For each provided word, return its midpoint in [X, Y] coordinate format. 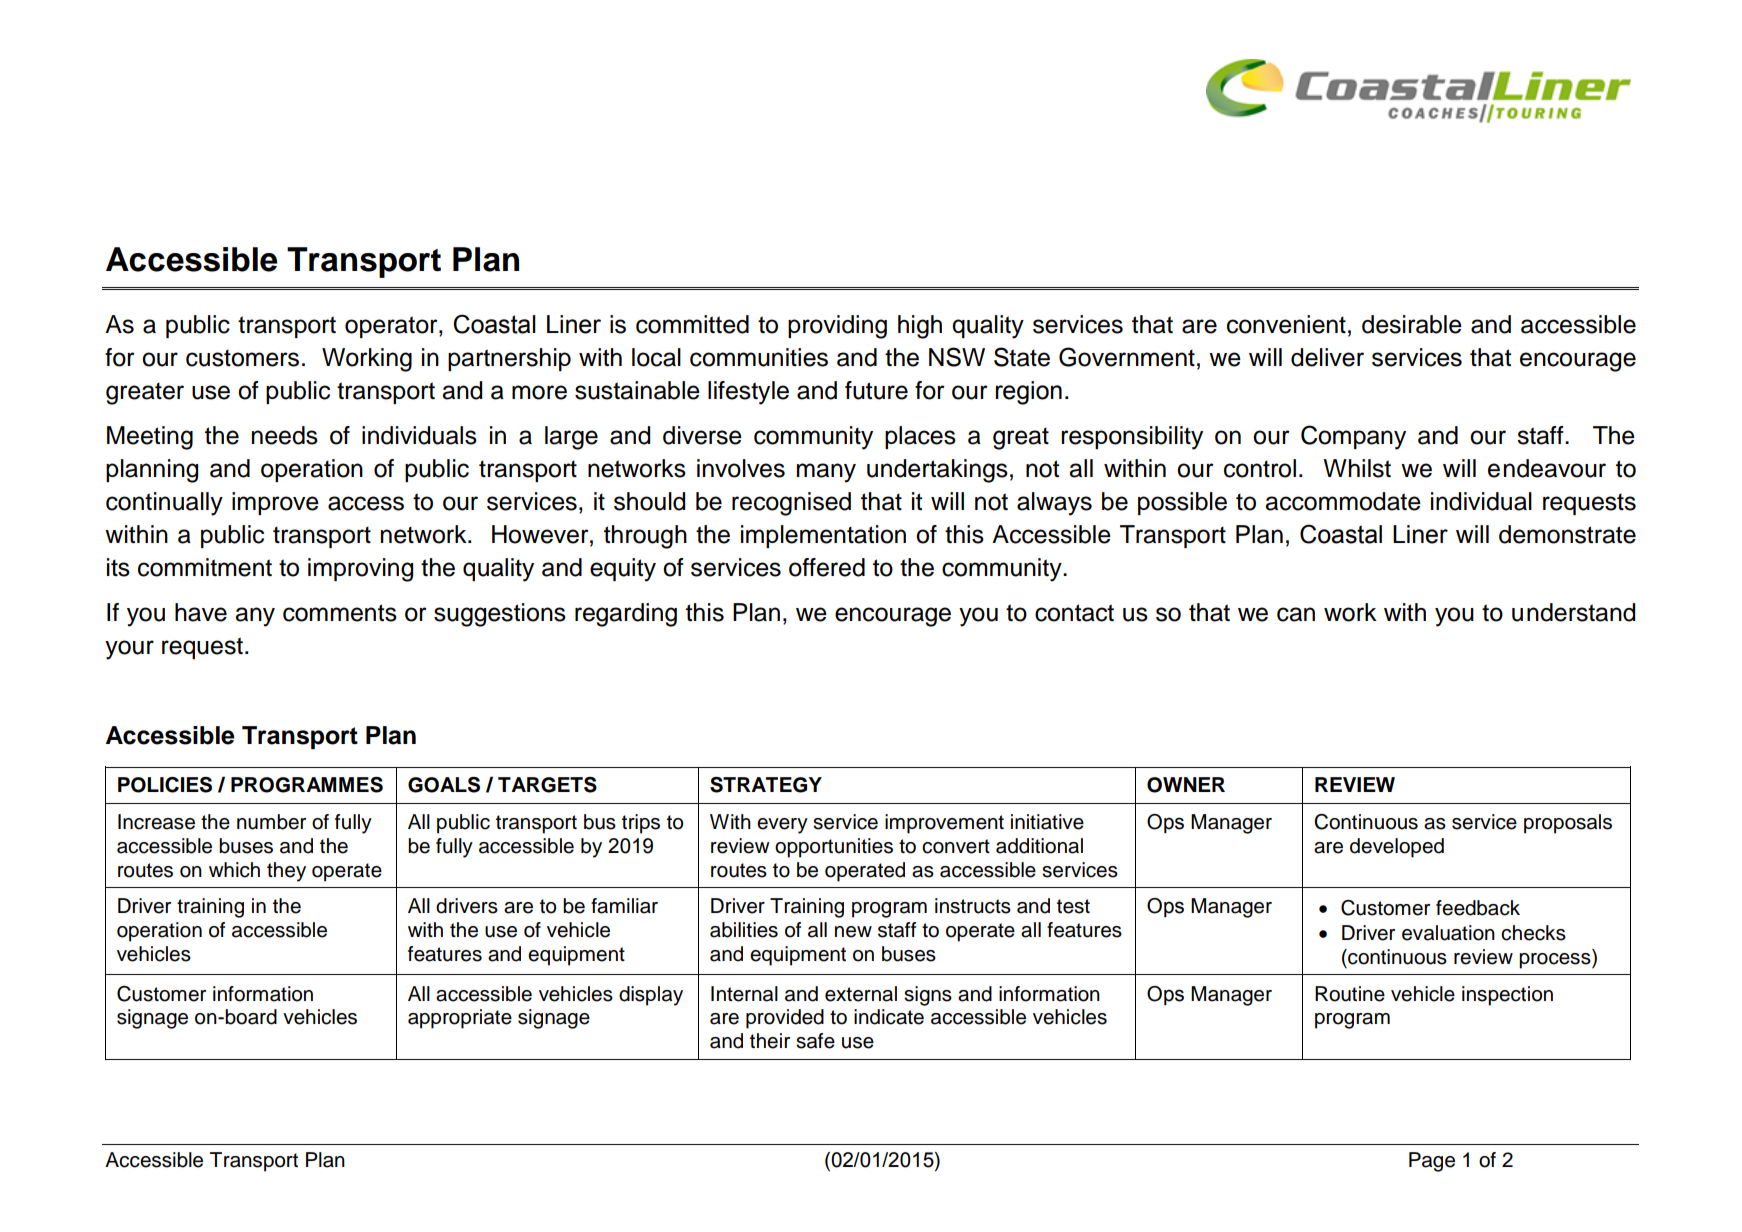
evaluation [1448, 933]
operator [392, 327]
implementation [823, 536]
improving [360, 570]
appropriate [460, 1019]
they [286, 872]
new [853, 932]
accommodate [1343, 501]
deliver [1327, 357]
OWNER [1186, 785]
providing [837, 327]
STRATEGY [766, 785]
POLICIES [165, 785]
